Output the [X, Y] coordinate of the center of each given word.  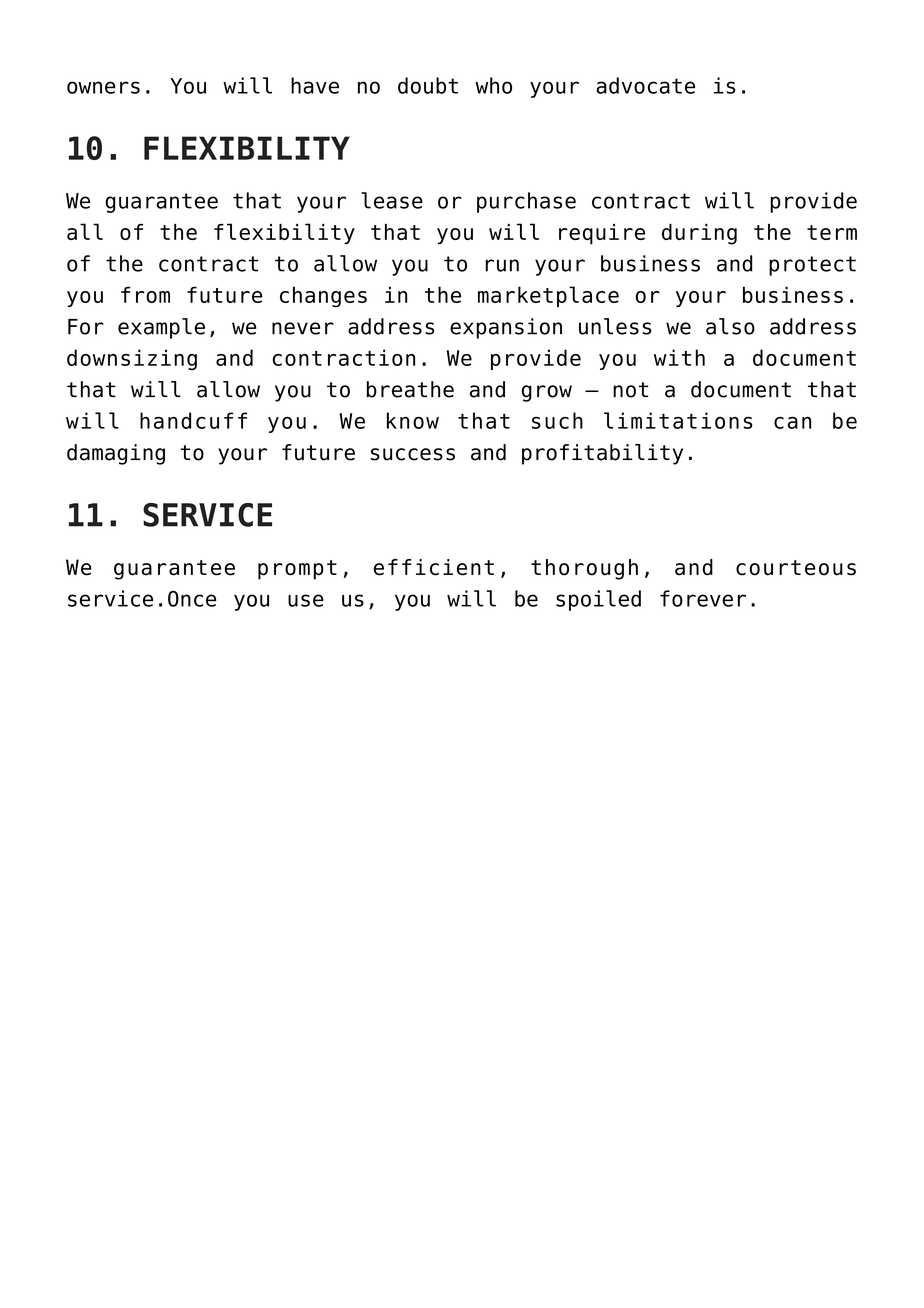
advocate [645, 85]
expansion [506, 328]
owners [103, 87]
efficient [434, 567]
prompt [297, 570]
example [161, 328]
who [493, 85]
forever [703, 598]
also [730, 326]
